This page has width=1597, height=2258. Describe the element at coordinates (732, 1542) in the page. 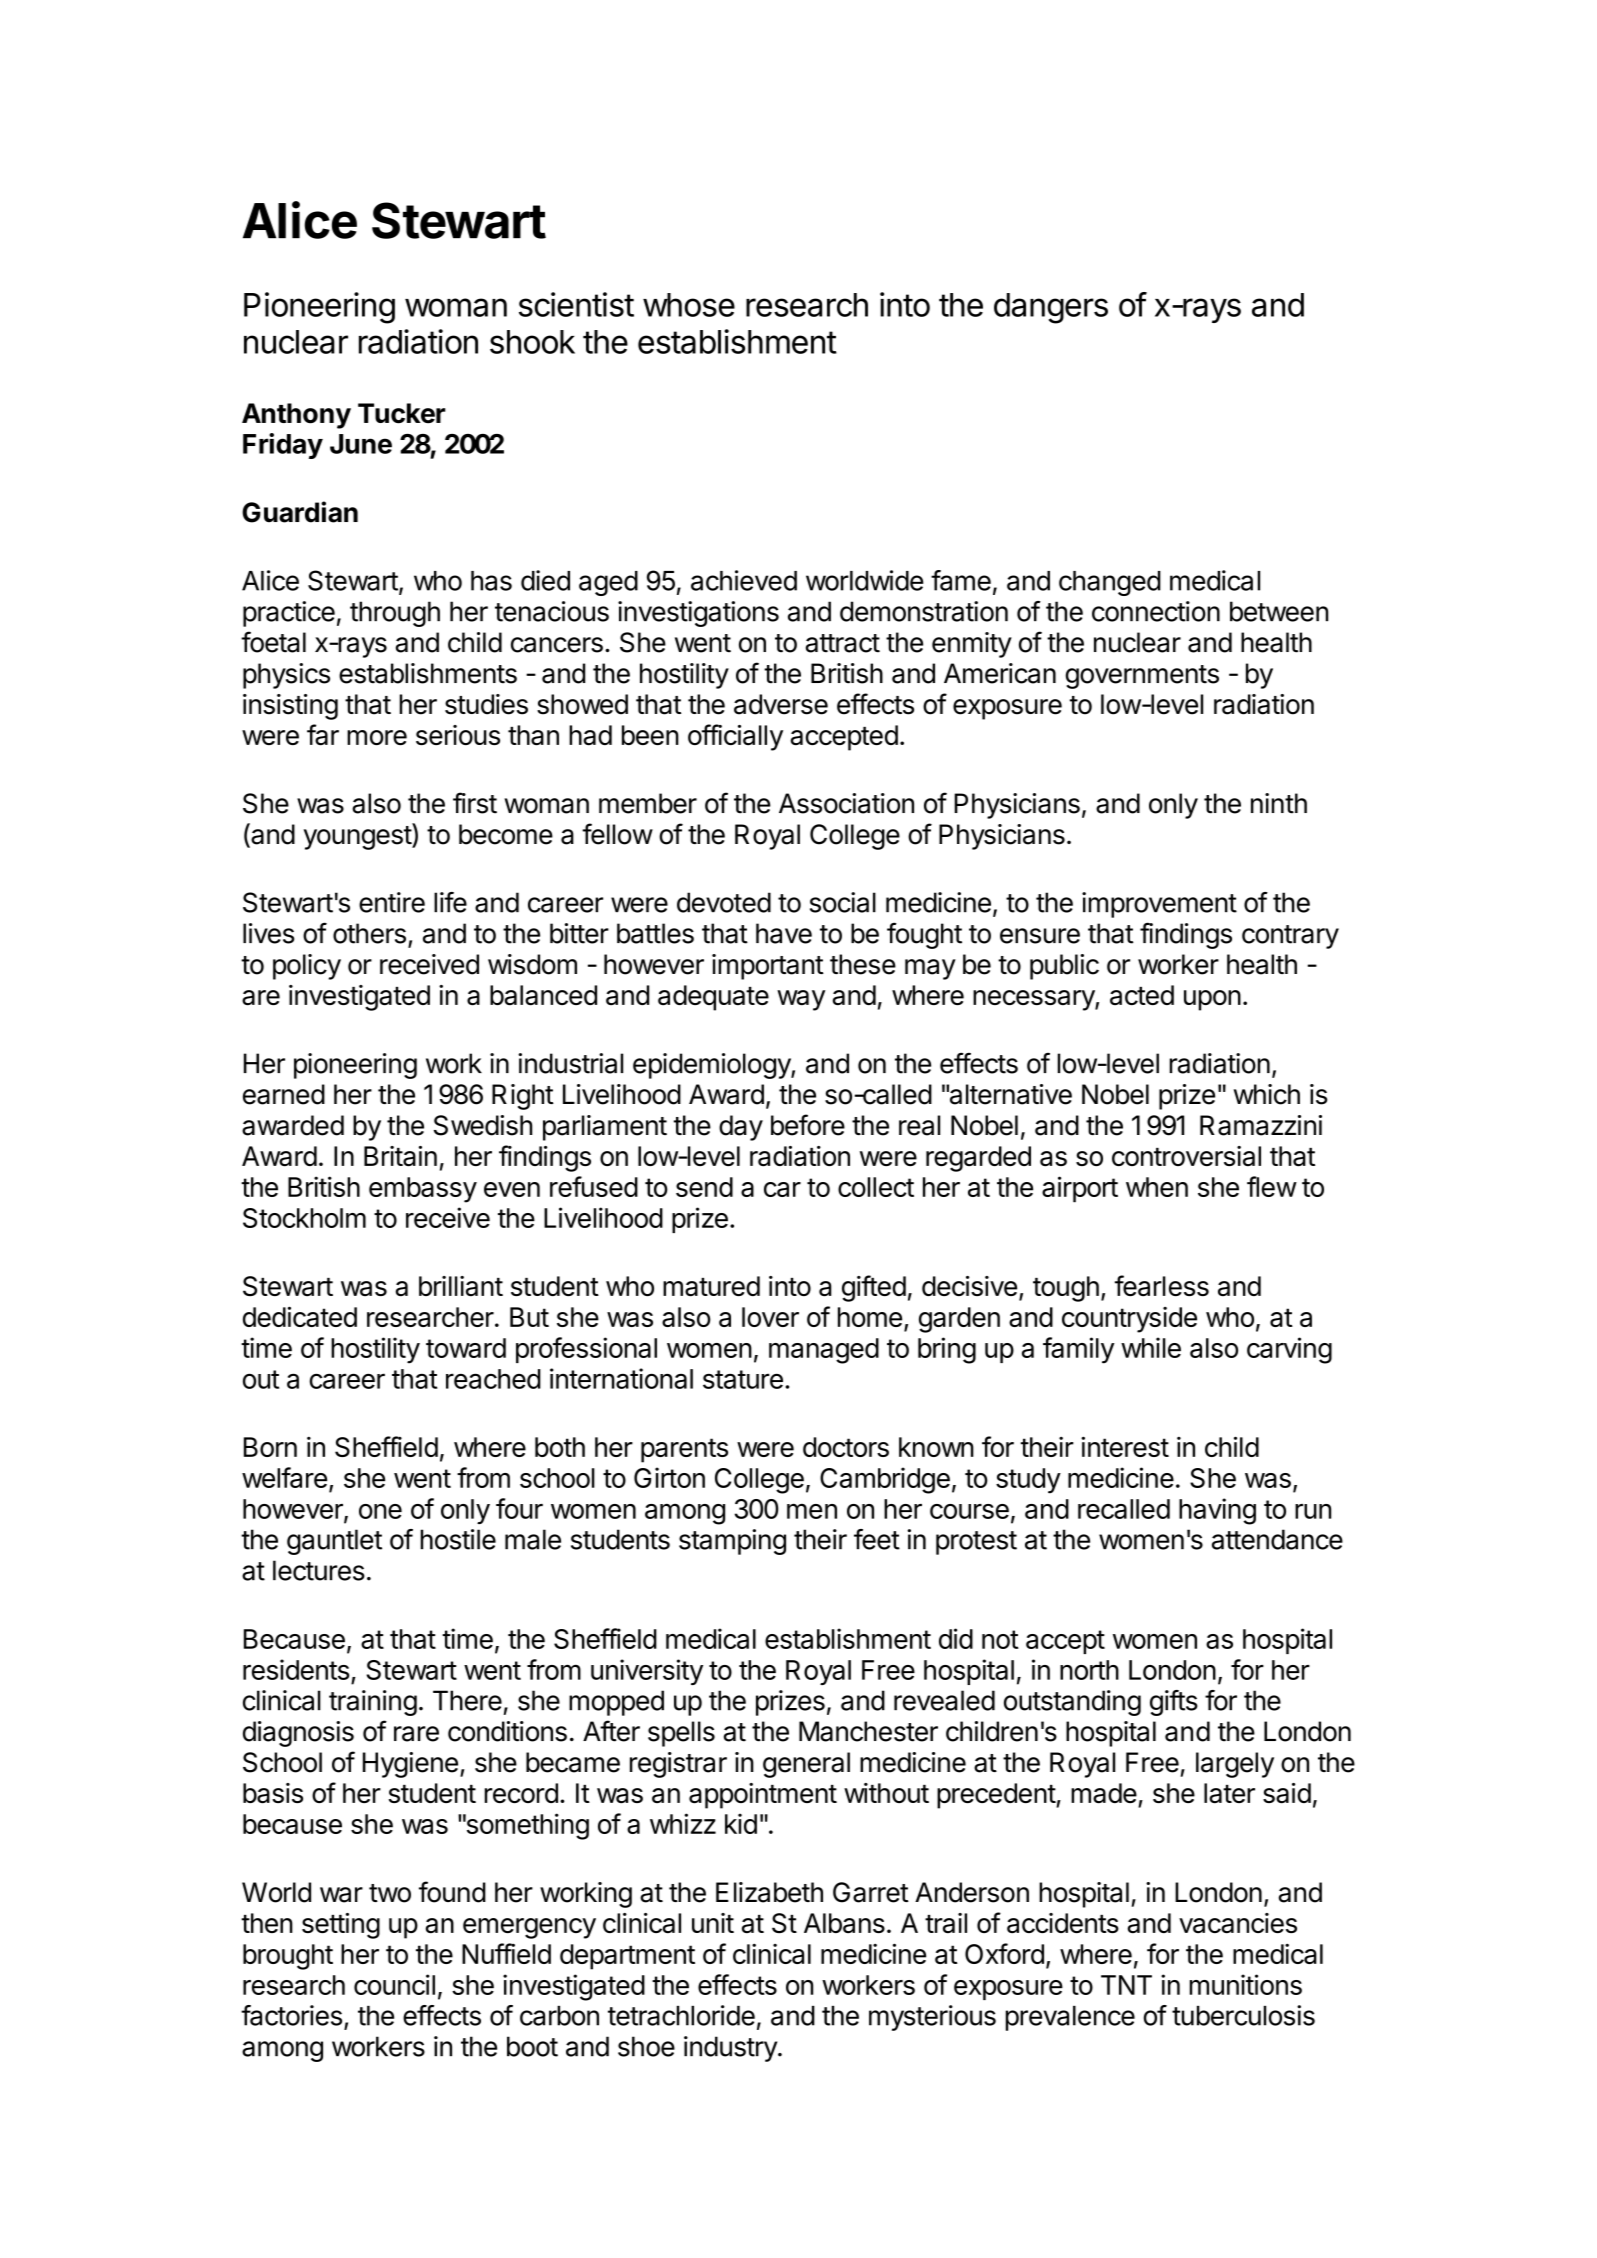

I see `stamping` at that location.
